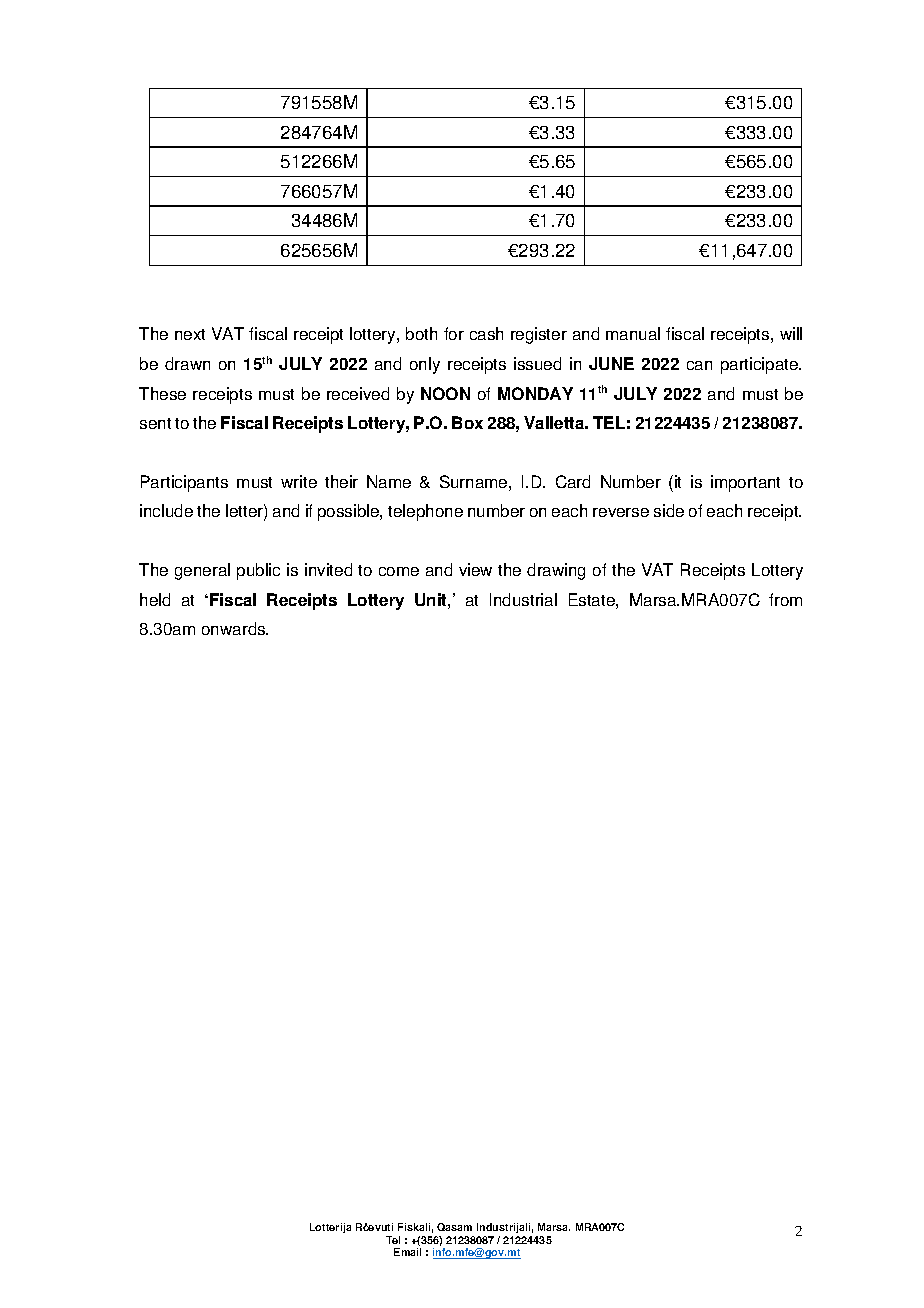  What do you see at coordinates (258, 571) in the page?
I see `public` at bounding box center [258, 571].
